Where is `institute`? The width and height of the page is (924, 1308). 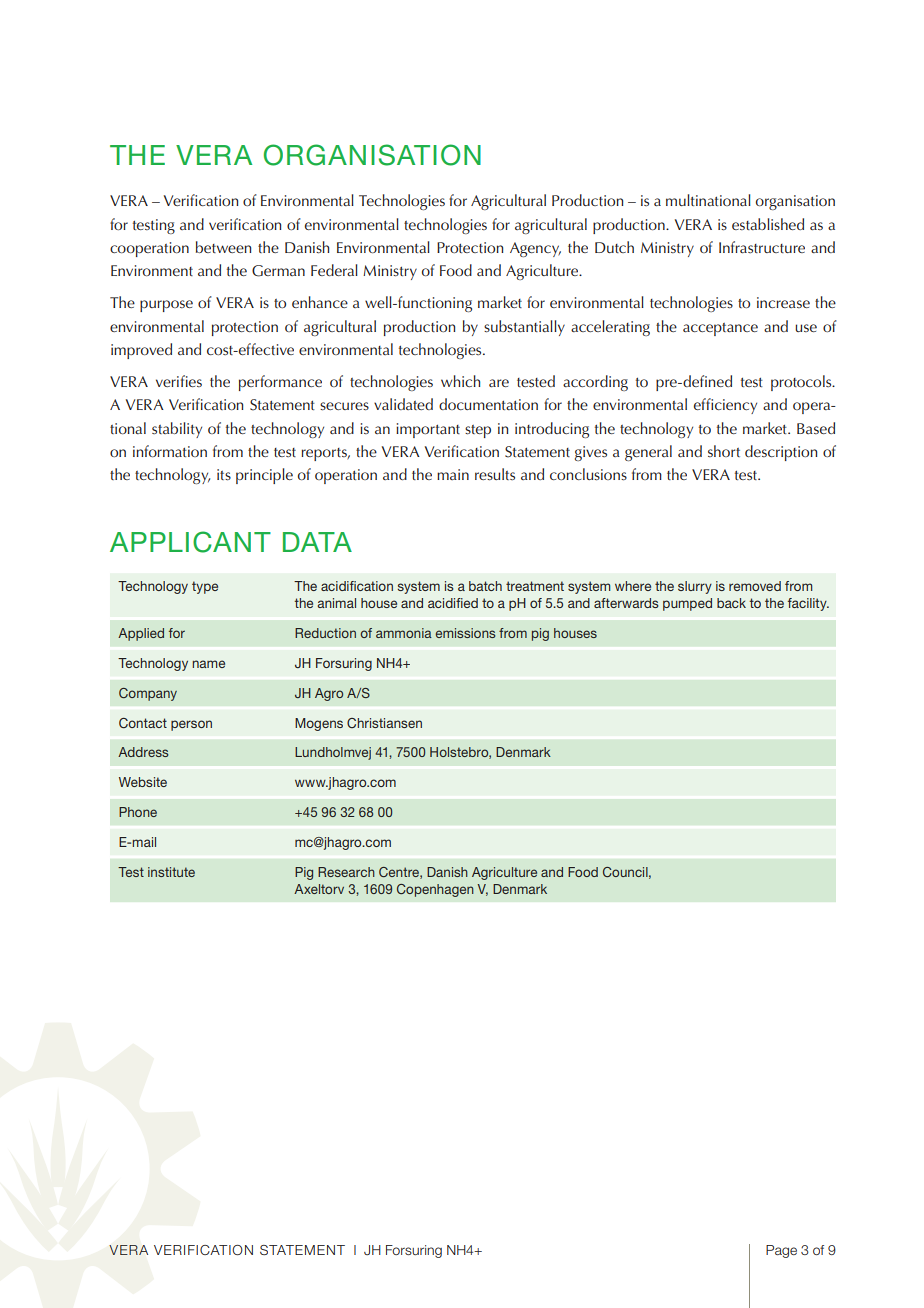
institute is located at coordinates (171, 872).
